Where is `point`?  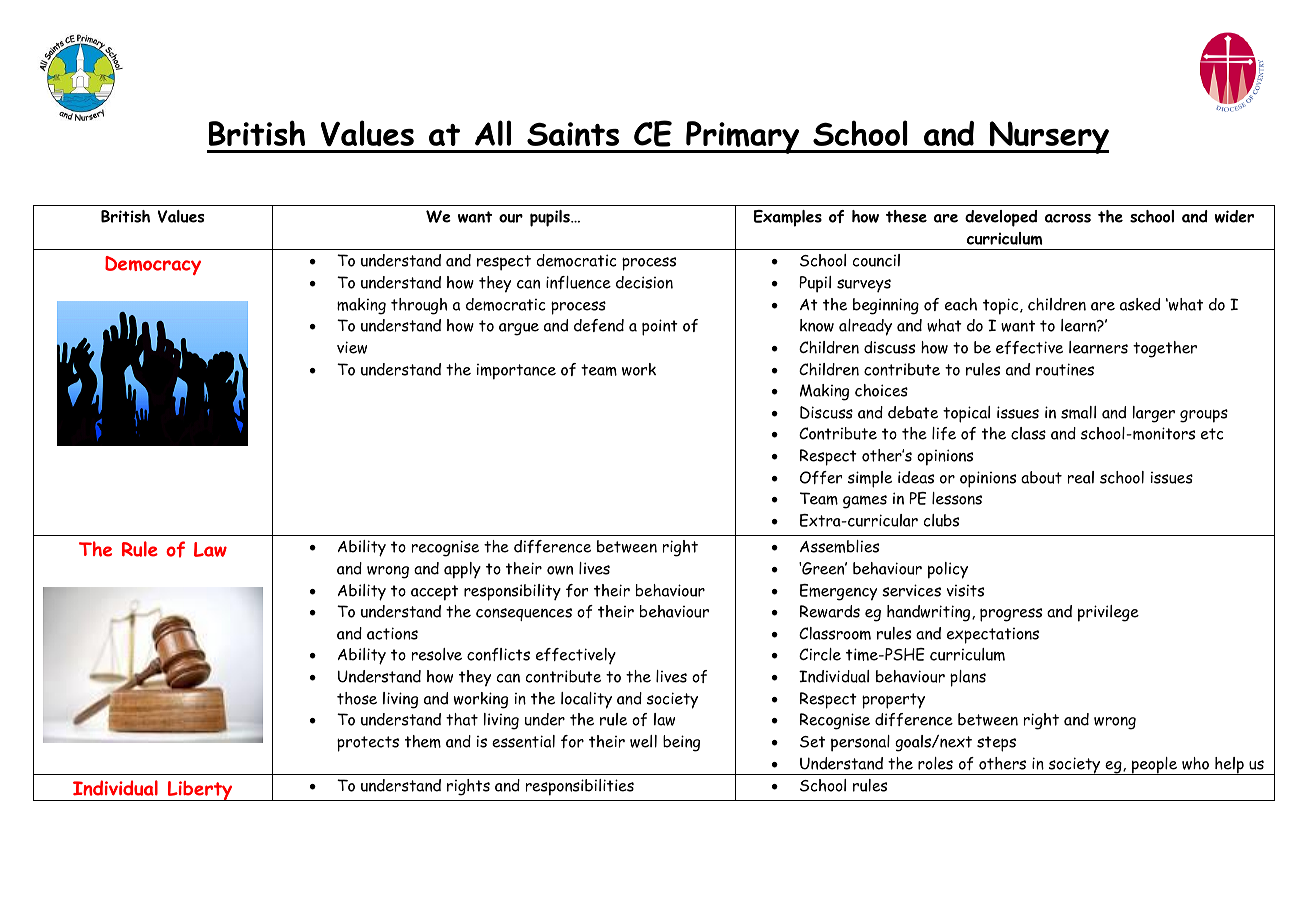
point is located at coordinates (660, 327).
